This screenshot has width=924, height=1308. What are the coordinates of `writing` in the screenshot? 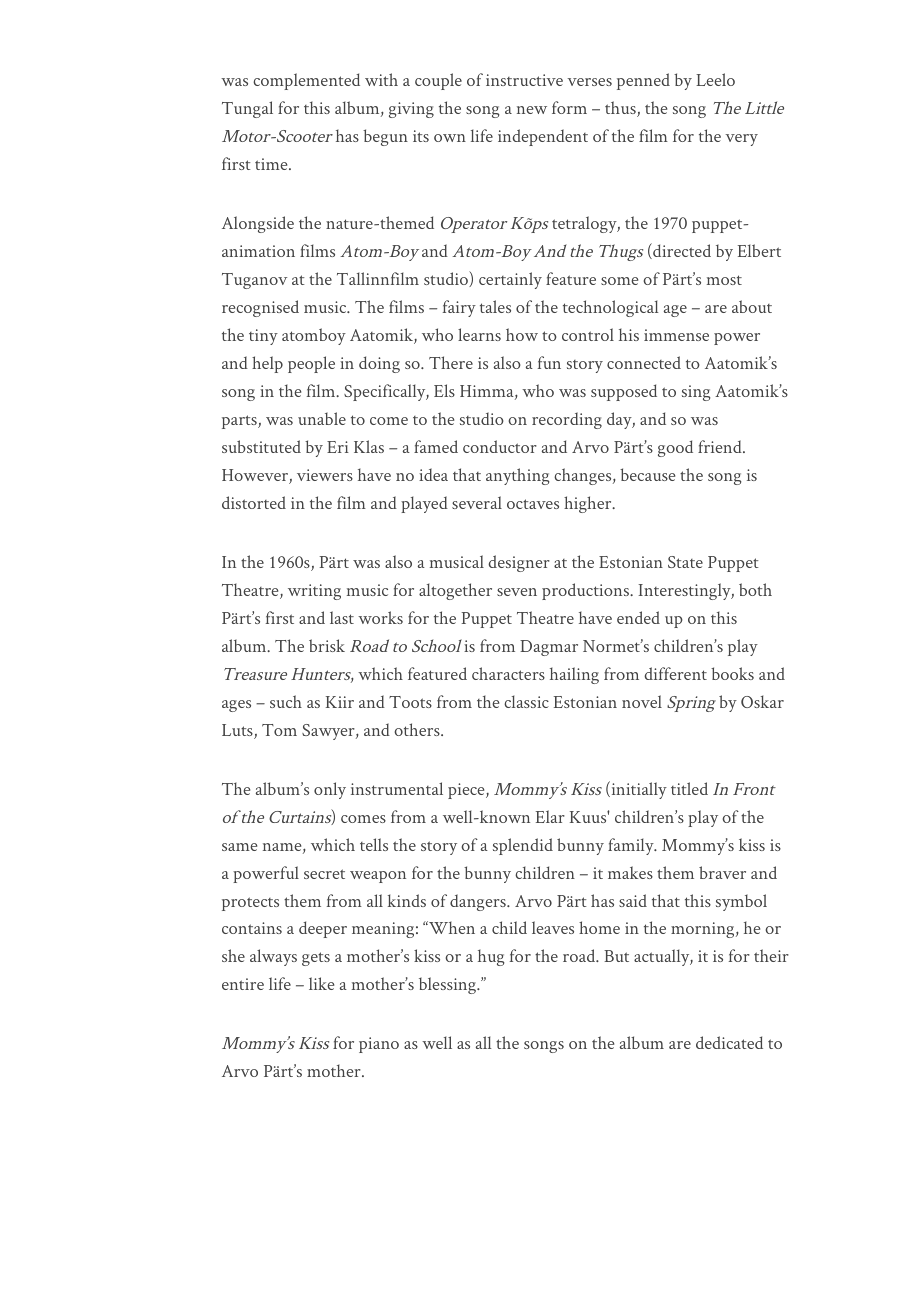 It's located at (314, 592).
